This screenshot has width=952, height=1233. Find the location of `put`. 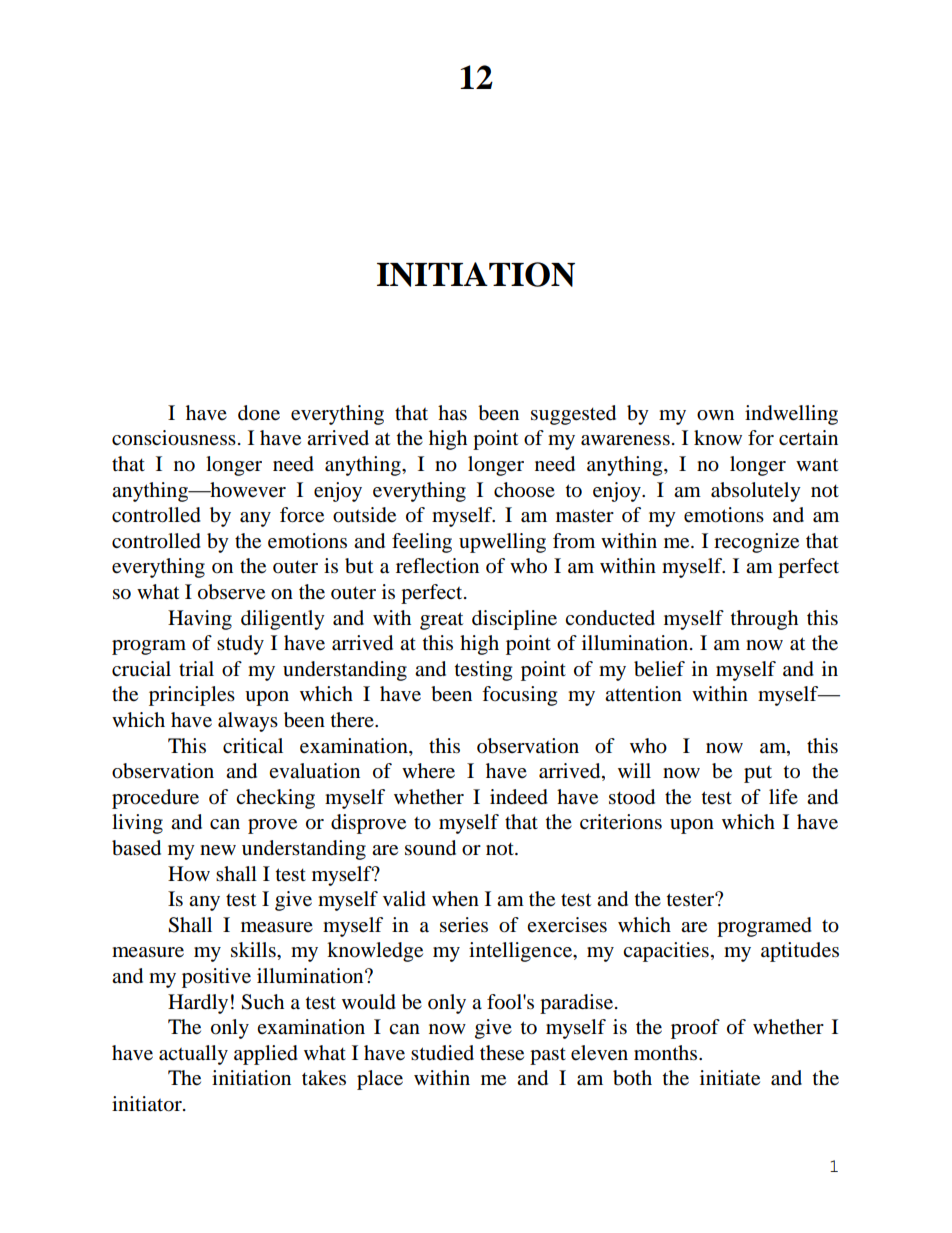

put is located at coordinates (758, 774).
